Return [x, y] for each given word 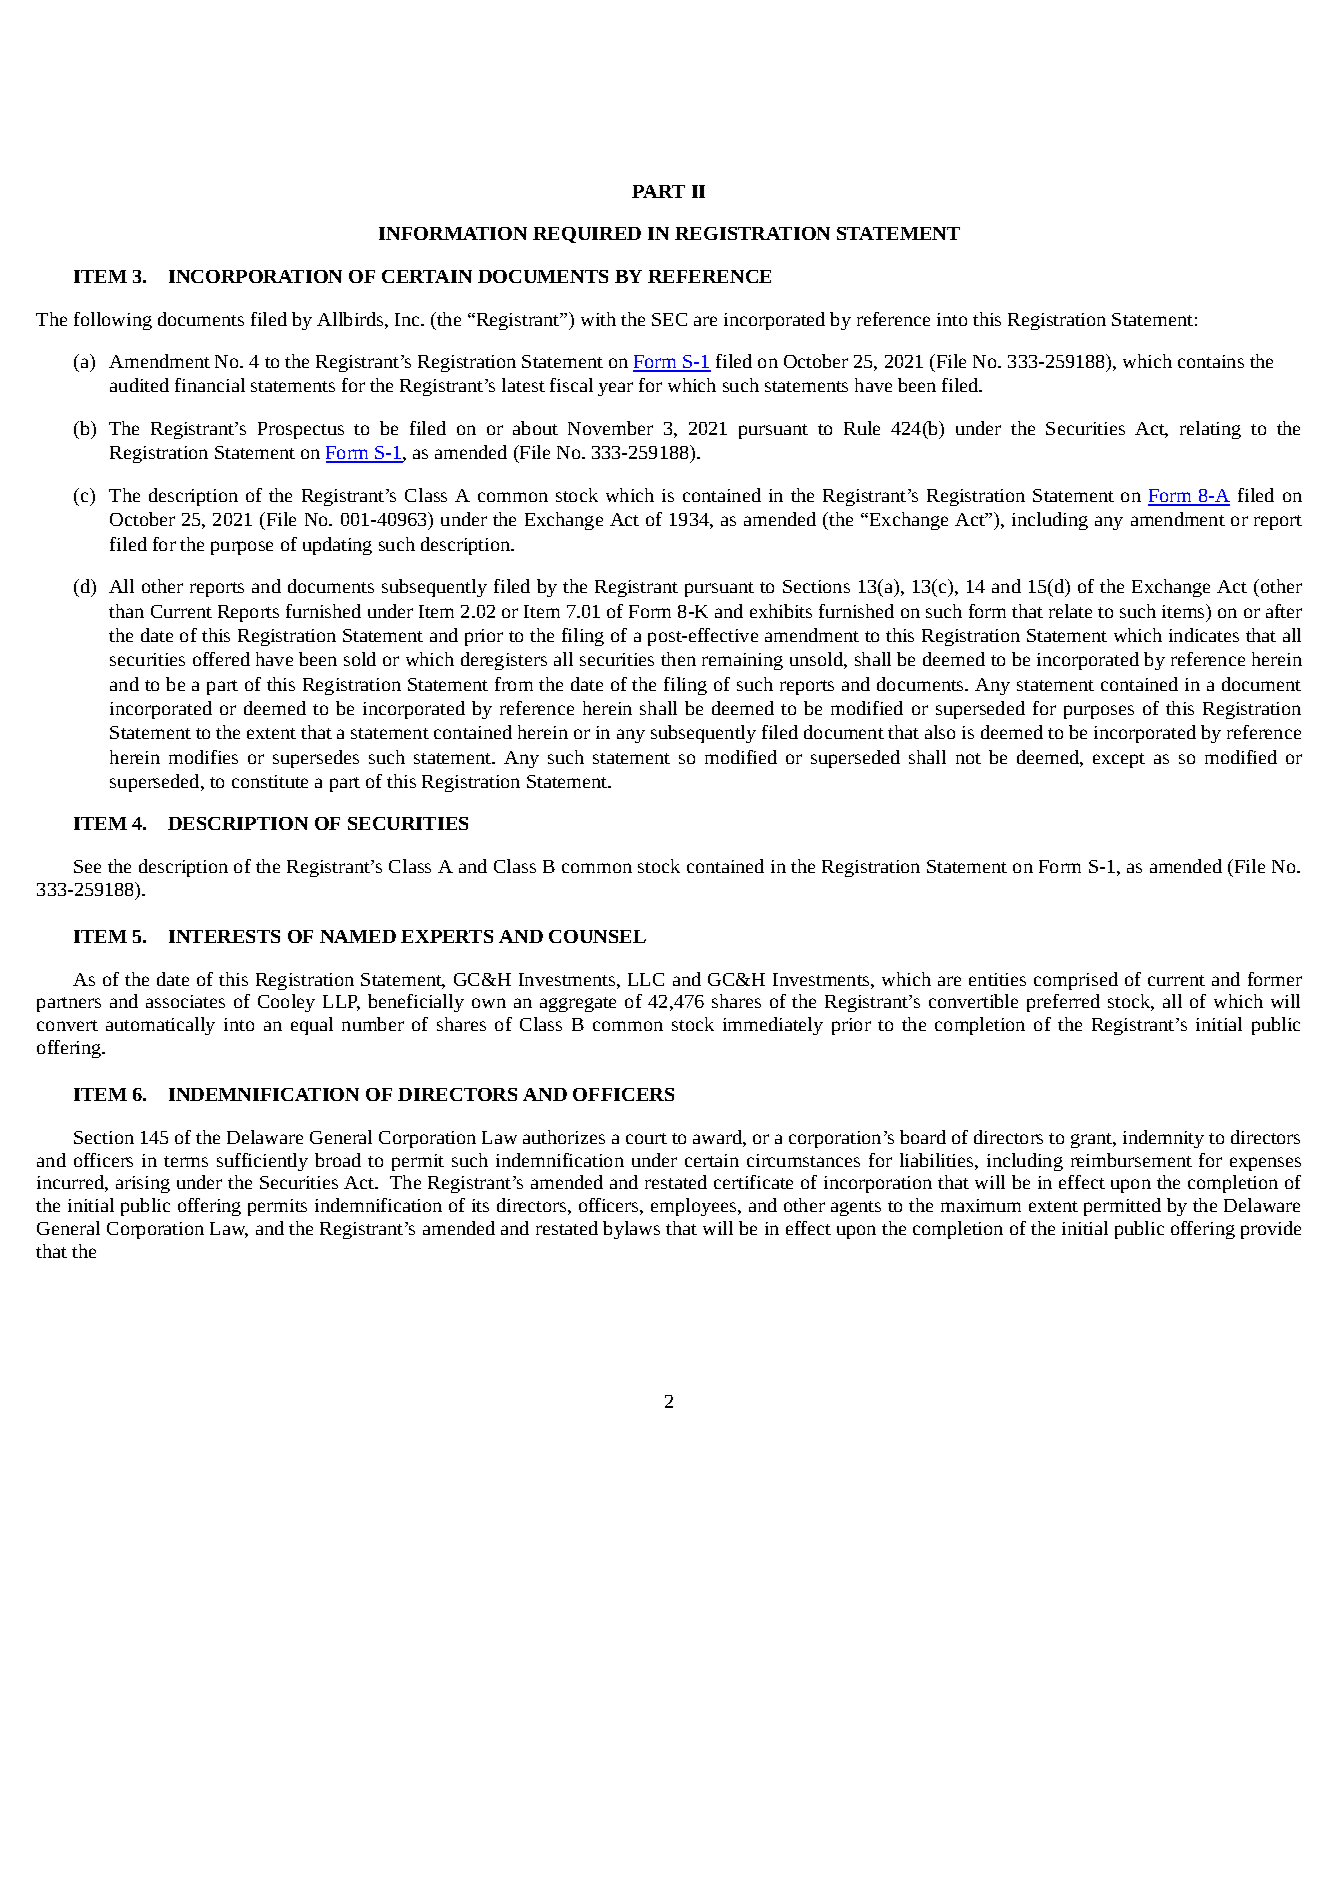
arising [143, 1184]
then [678, 659]
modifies [203, 757]
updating [337, 546]
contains [1211, 361]
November [610, 428]
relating [1210, 430]
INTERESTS [224, 936]
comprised [1076, 981]
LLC [646, 979]
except [1119, 760]
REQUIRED [587, 235]
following [113, 321]
